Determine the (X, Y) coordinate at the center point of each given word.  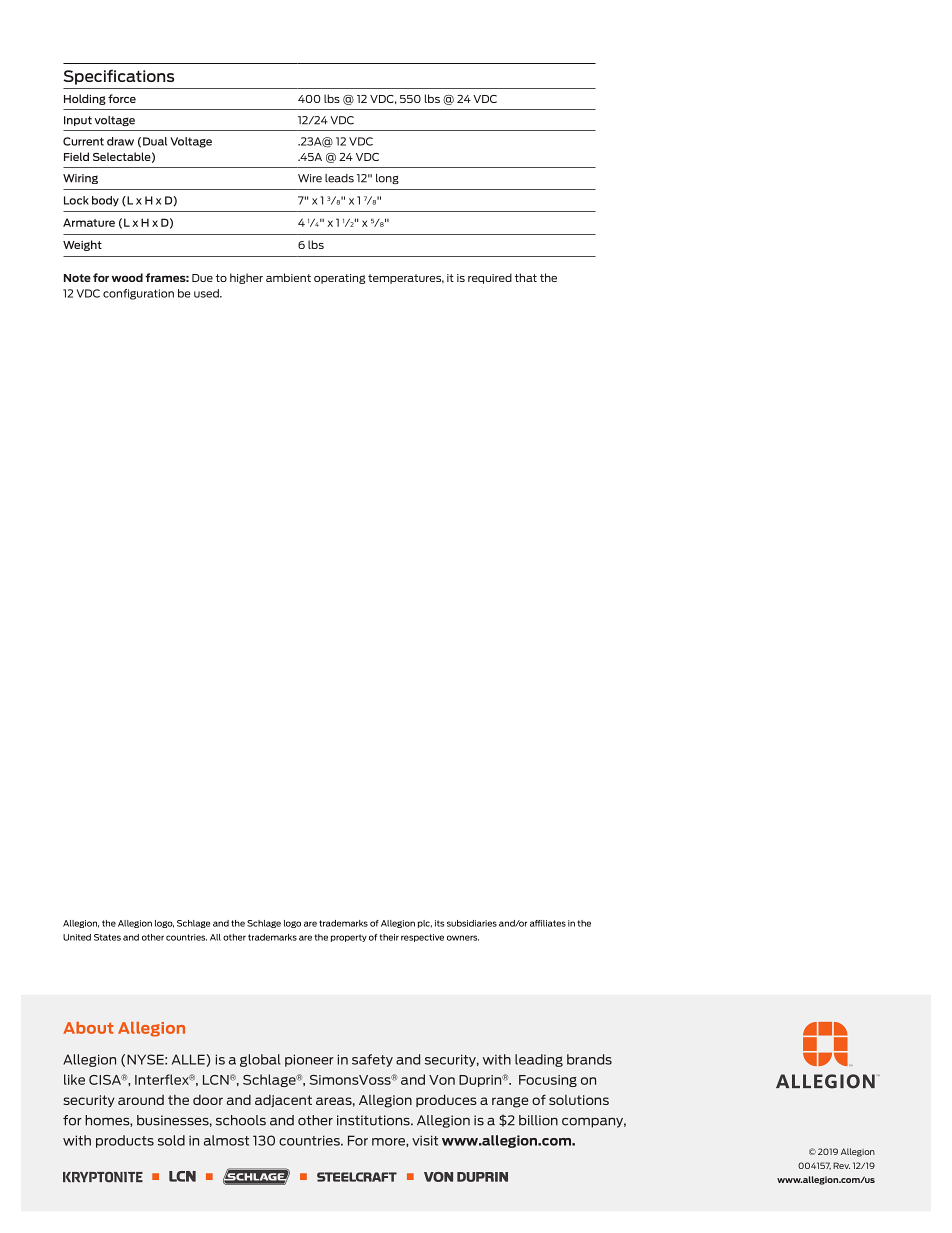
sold (171, 1140)
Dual (155, 141)
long (387, 179)
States (107, 937)
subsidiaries (472, 923)
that (526, 277)
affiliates (548, 923)
